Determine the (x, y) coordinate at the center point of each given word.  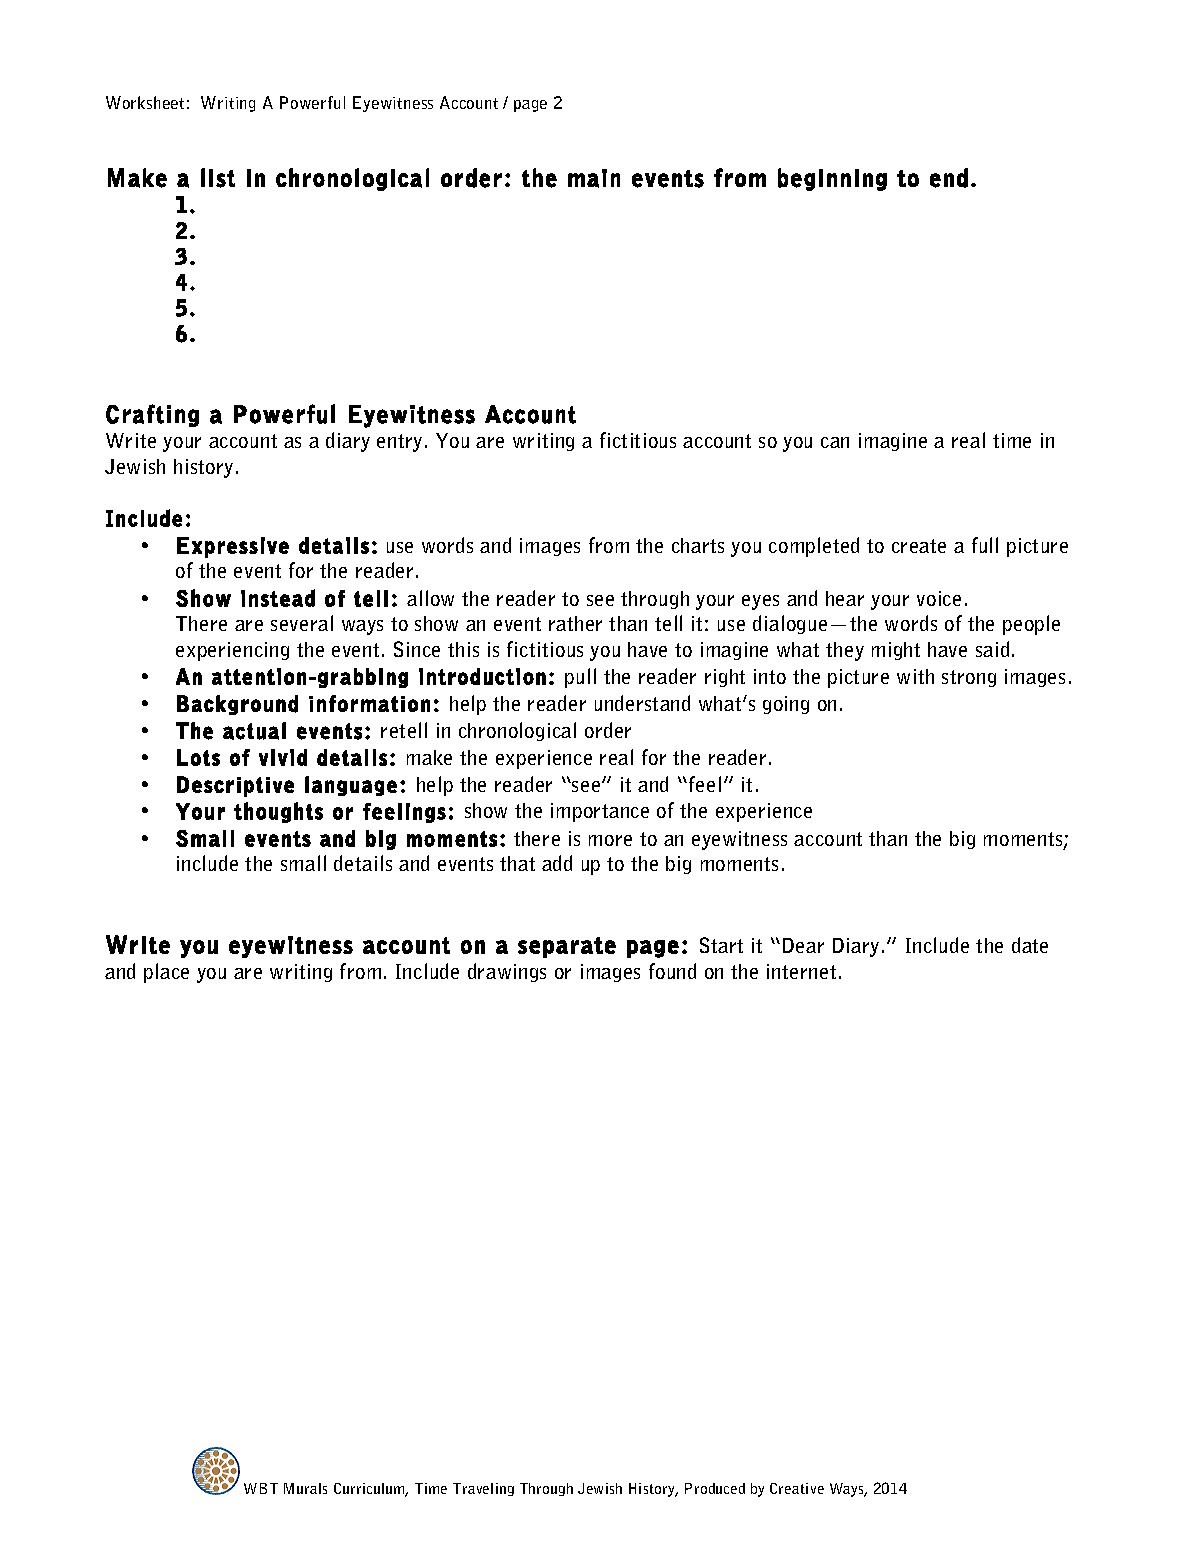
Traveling (483, 1489)
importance (600, 812)
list (218, 178)
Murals (305, 1488)
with (915, 676)
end (949, 178)
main (594, 178)
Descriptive (235, 786)
